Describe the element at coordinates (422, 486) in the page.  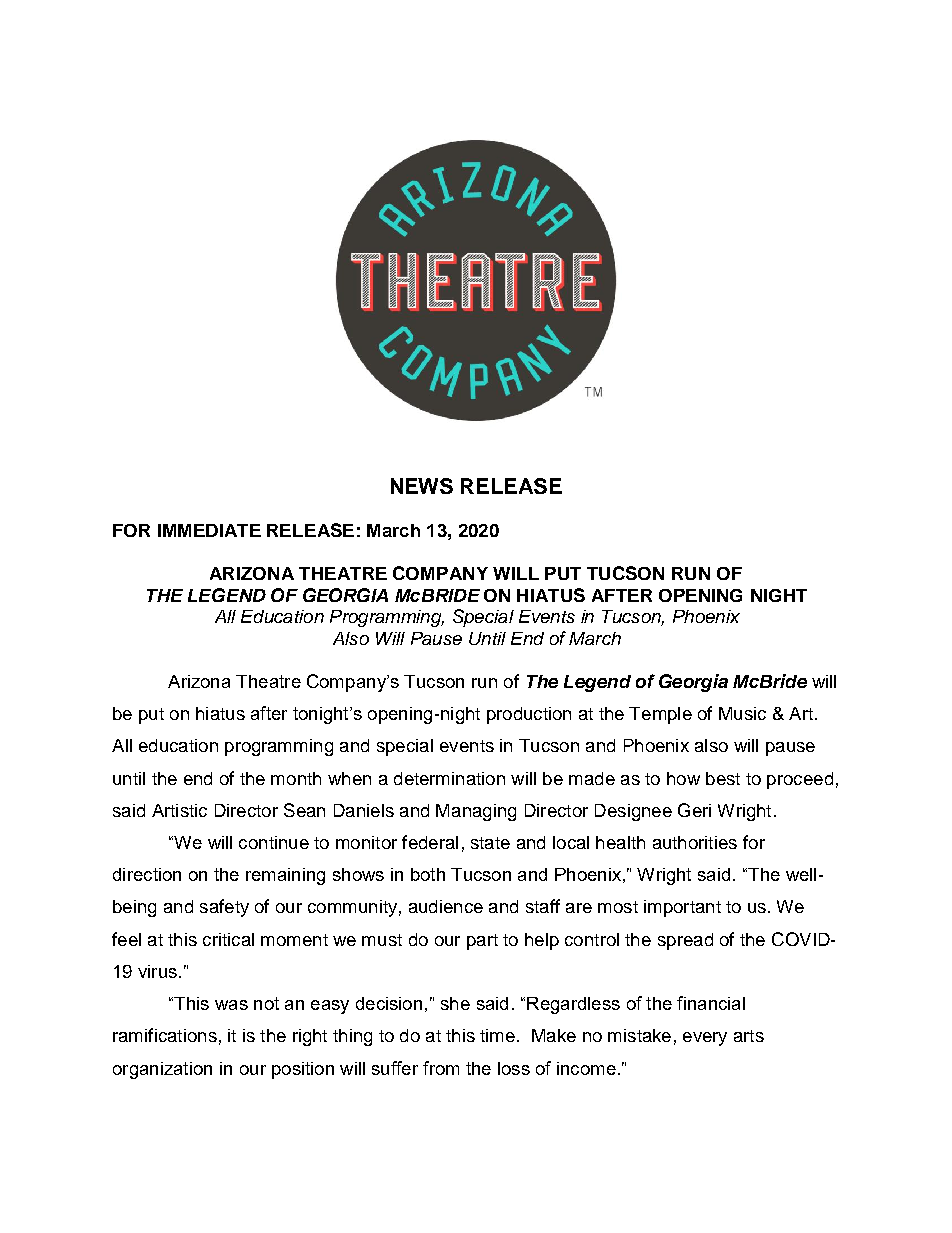
I see `NEWS` at that location.
